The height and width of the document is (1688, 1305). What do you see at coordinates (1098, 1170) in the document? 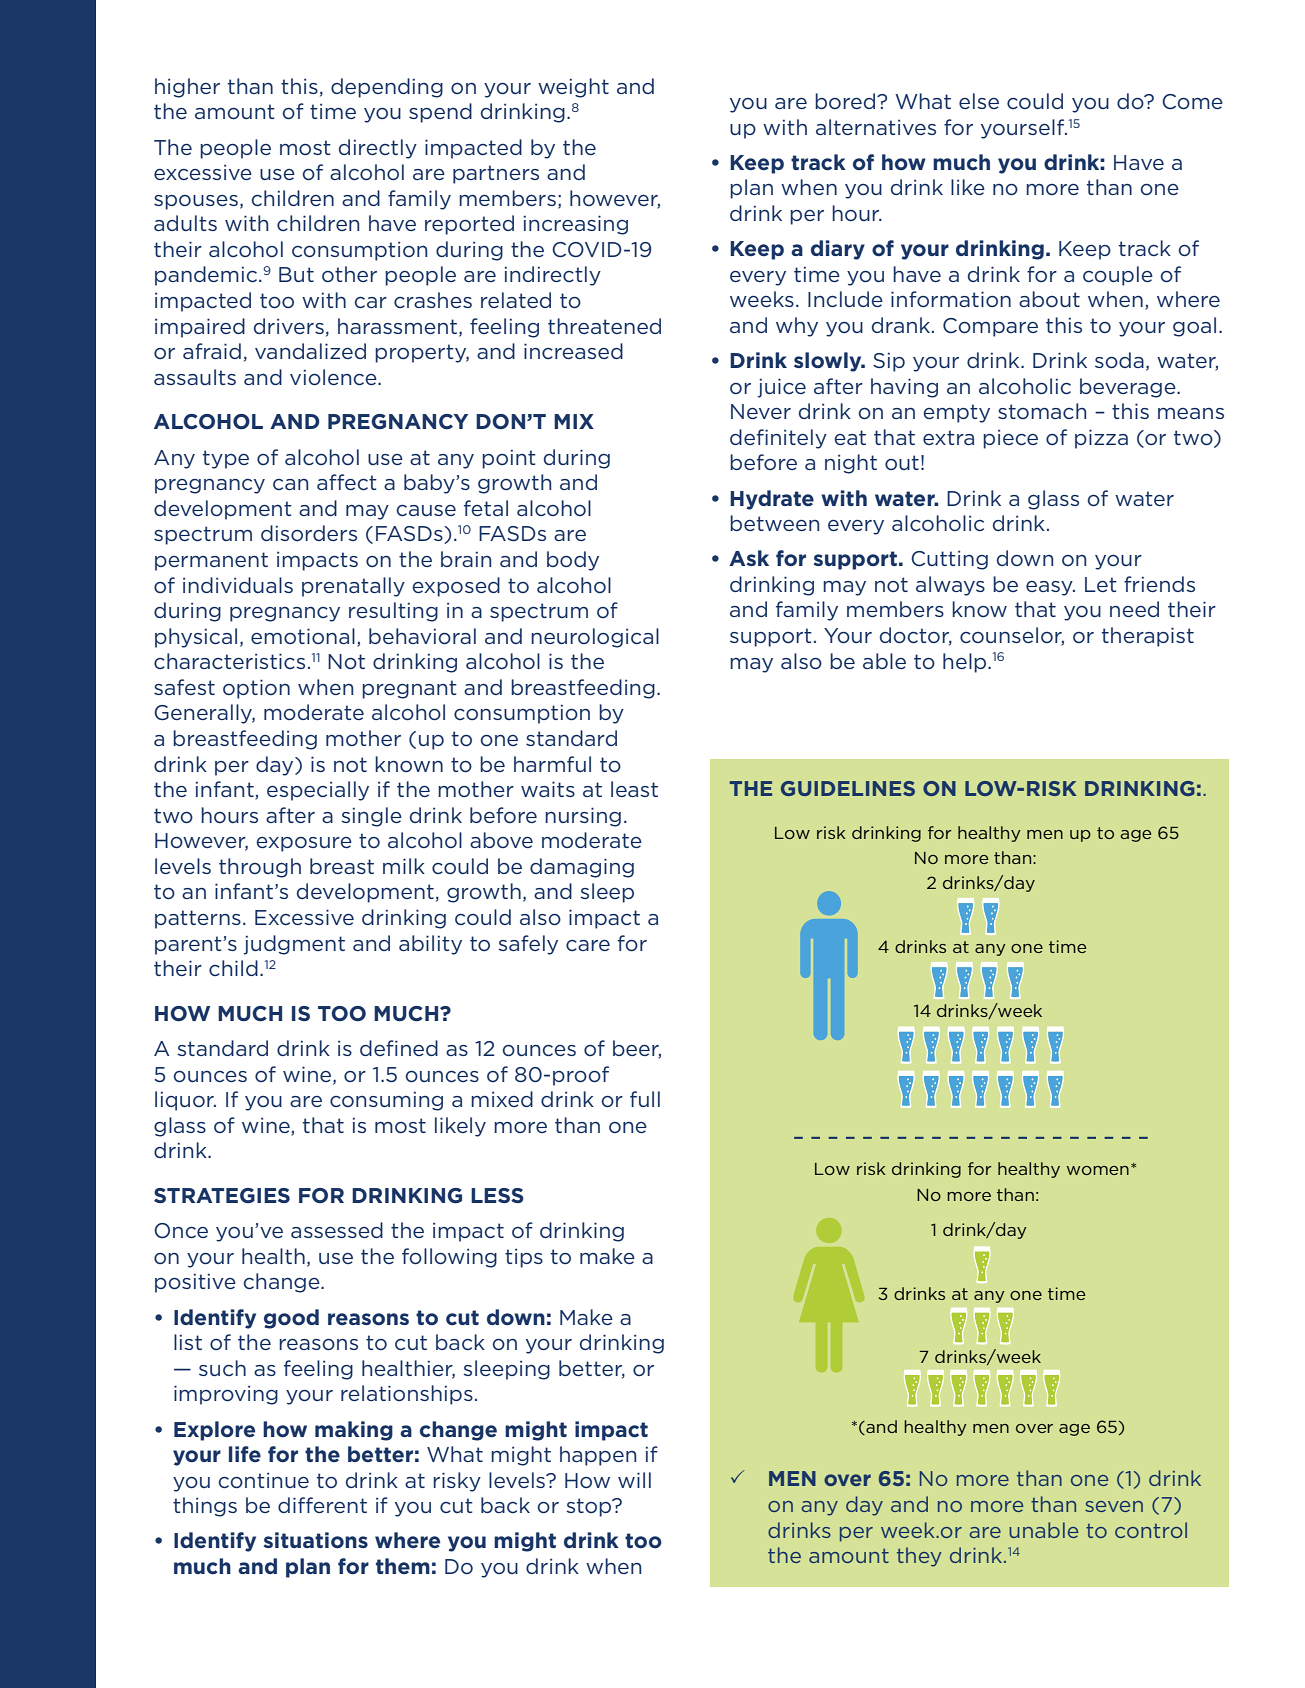
I see `women` at bounding box center [1098, 1170].
